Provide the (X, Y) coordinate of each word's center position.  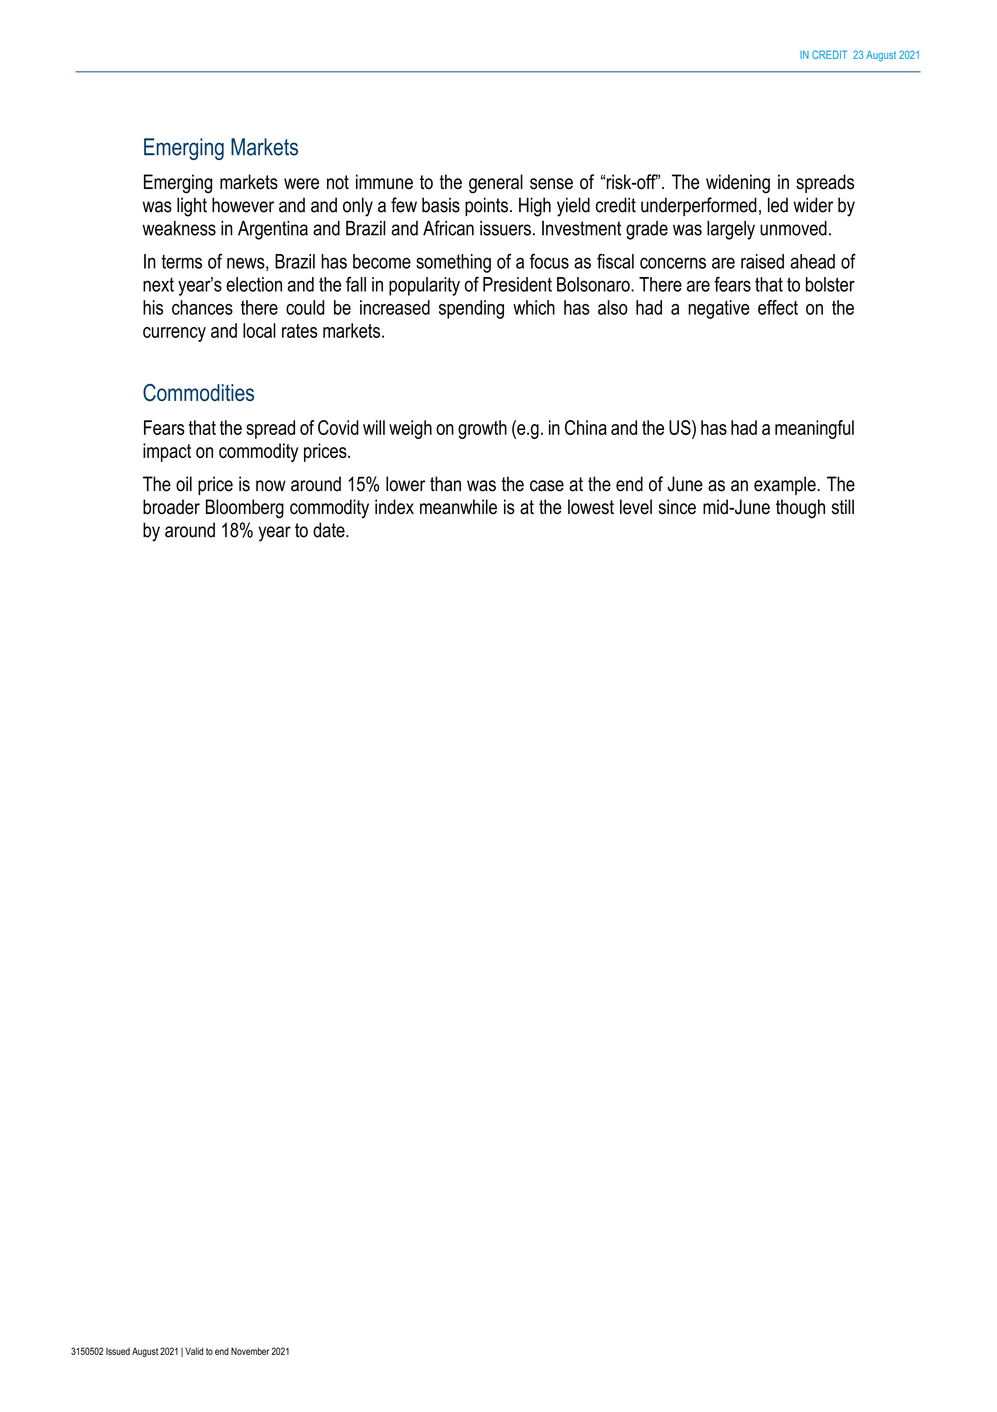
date (330, 530)
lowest (591, 507)
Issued (118, 1351)
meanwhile (458, 507)
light (192, 207)
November (250, 1351)
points (486, 206)
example (785, 485)
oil (184, 484)
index (394, 507)
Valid (194, 1351)
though (800, 509)
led (778, 205)
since (677, 507)
